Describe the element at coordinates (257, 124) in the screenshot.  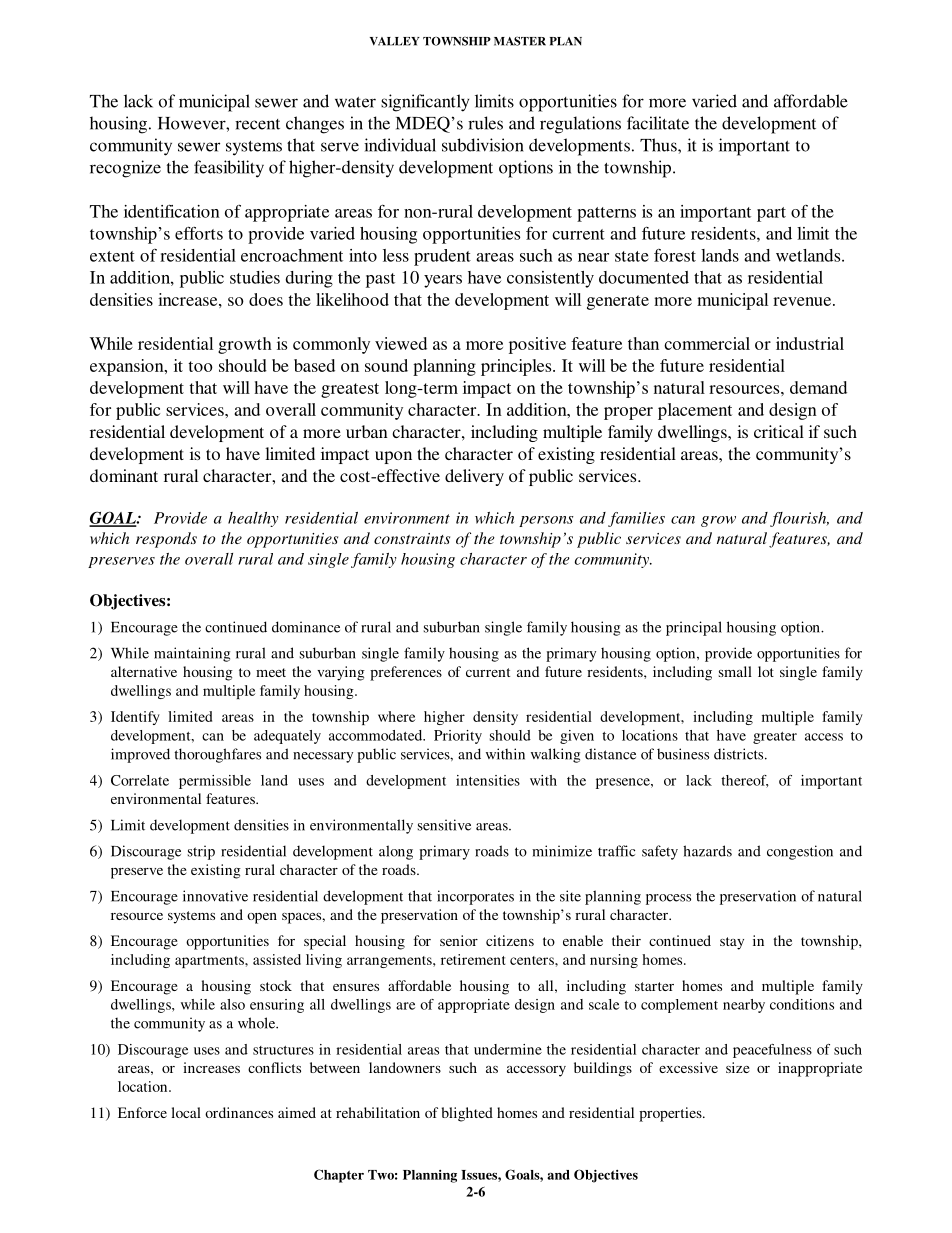
I see `recent` at that location.
